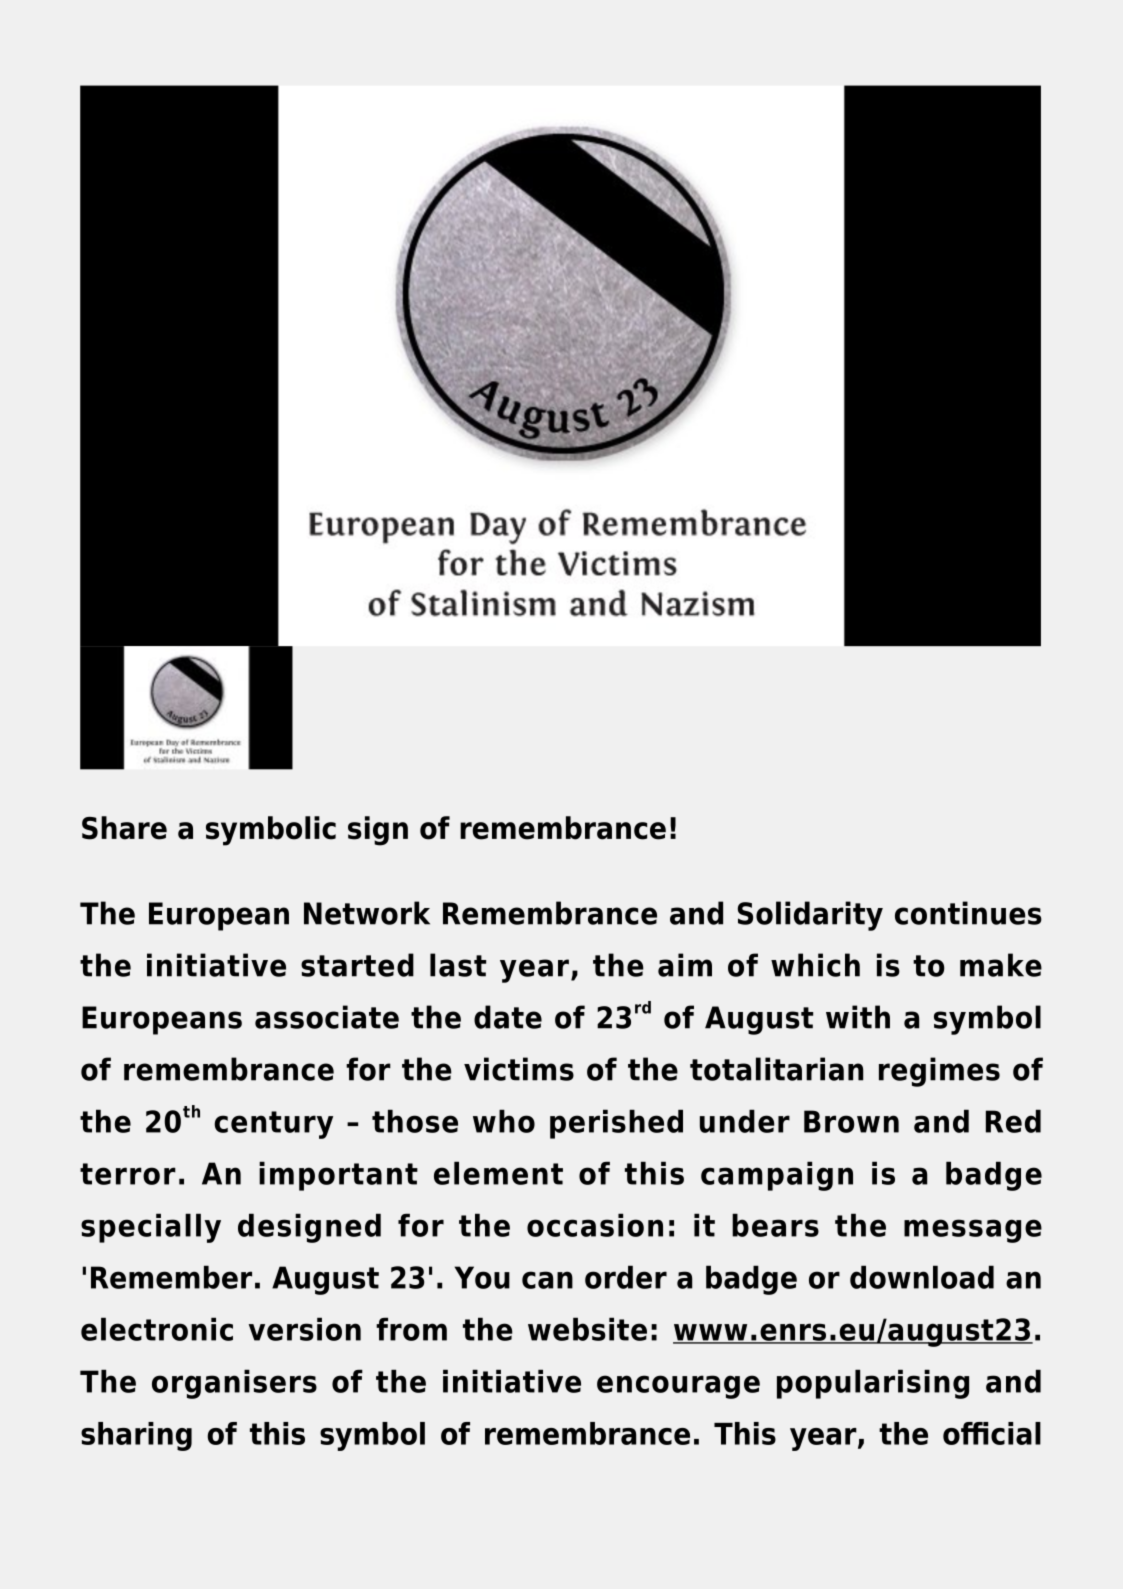 This image has height=1589, width=1123. What do you see at coordinates (124, 828) in the image?
I see `Share` at bounding box center [124, 828].
